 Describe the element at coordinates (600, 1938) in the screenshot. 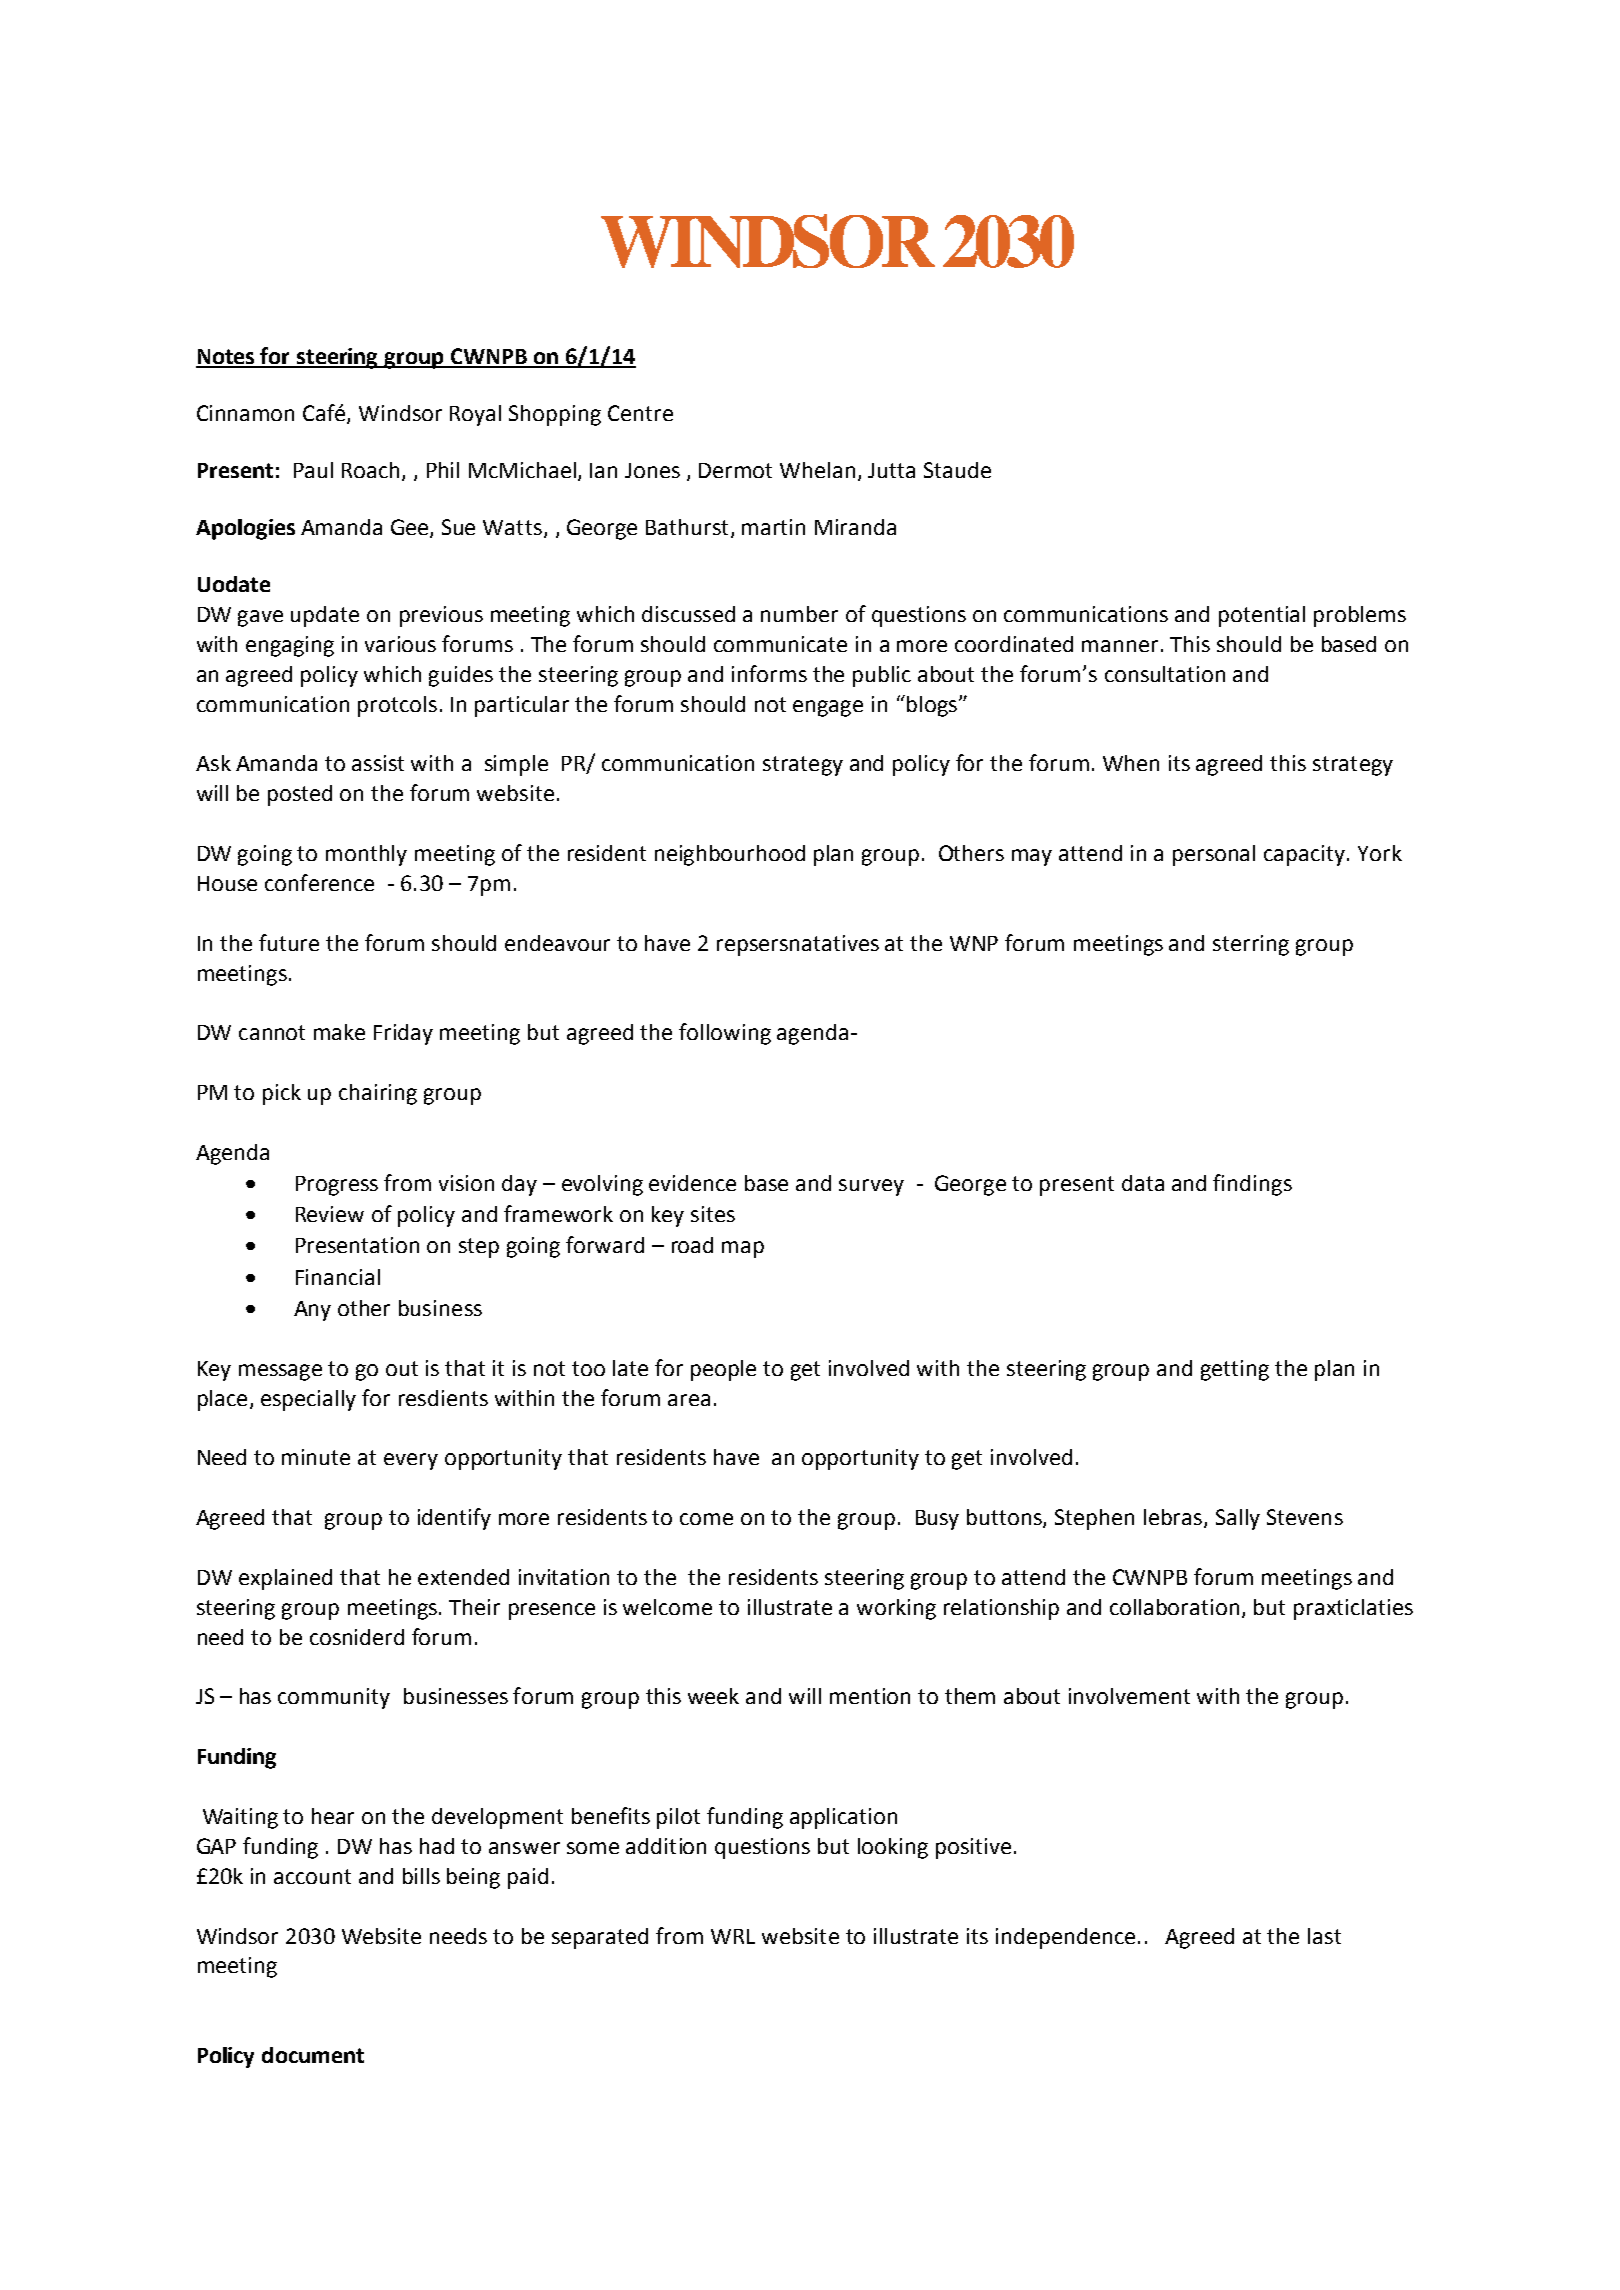

I see `separated` at that location.
